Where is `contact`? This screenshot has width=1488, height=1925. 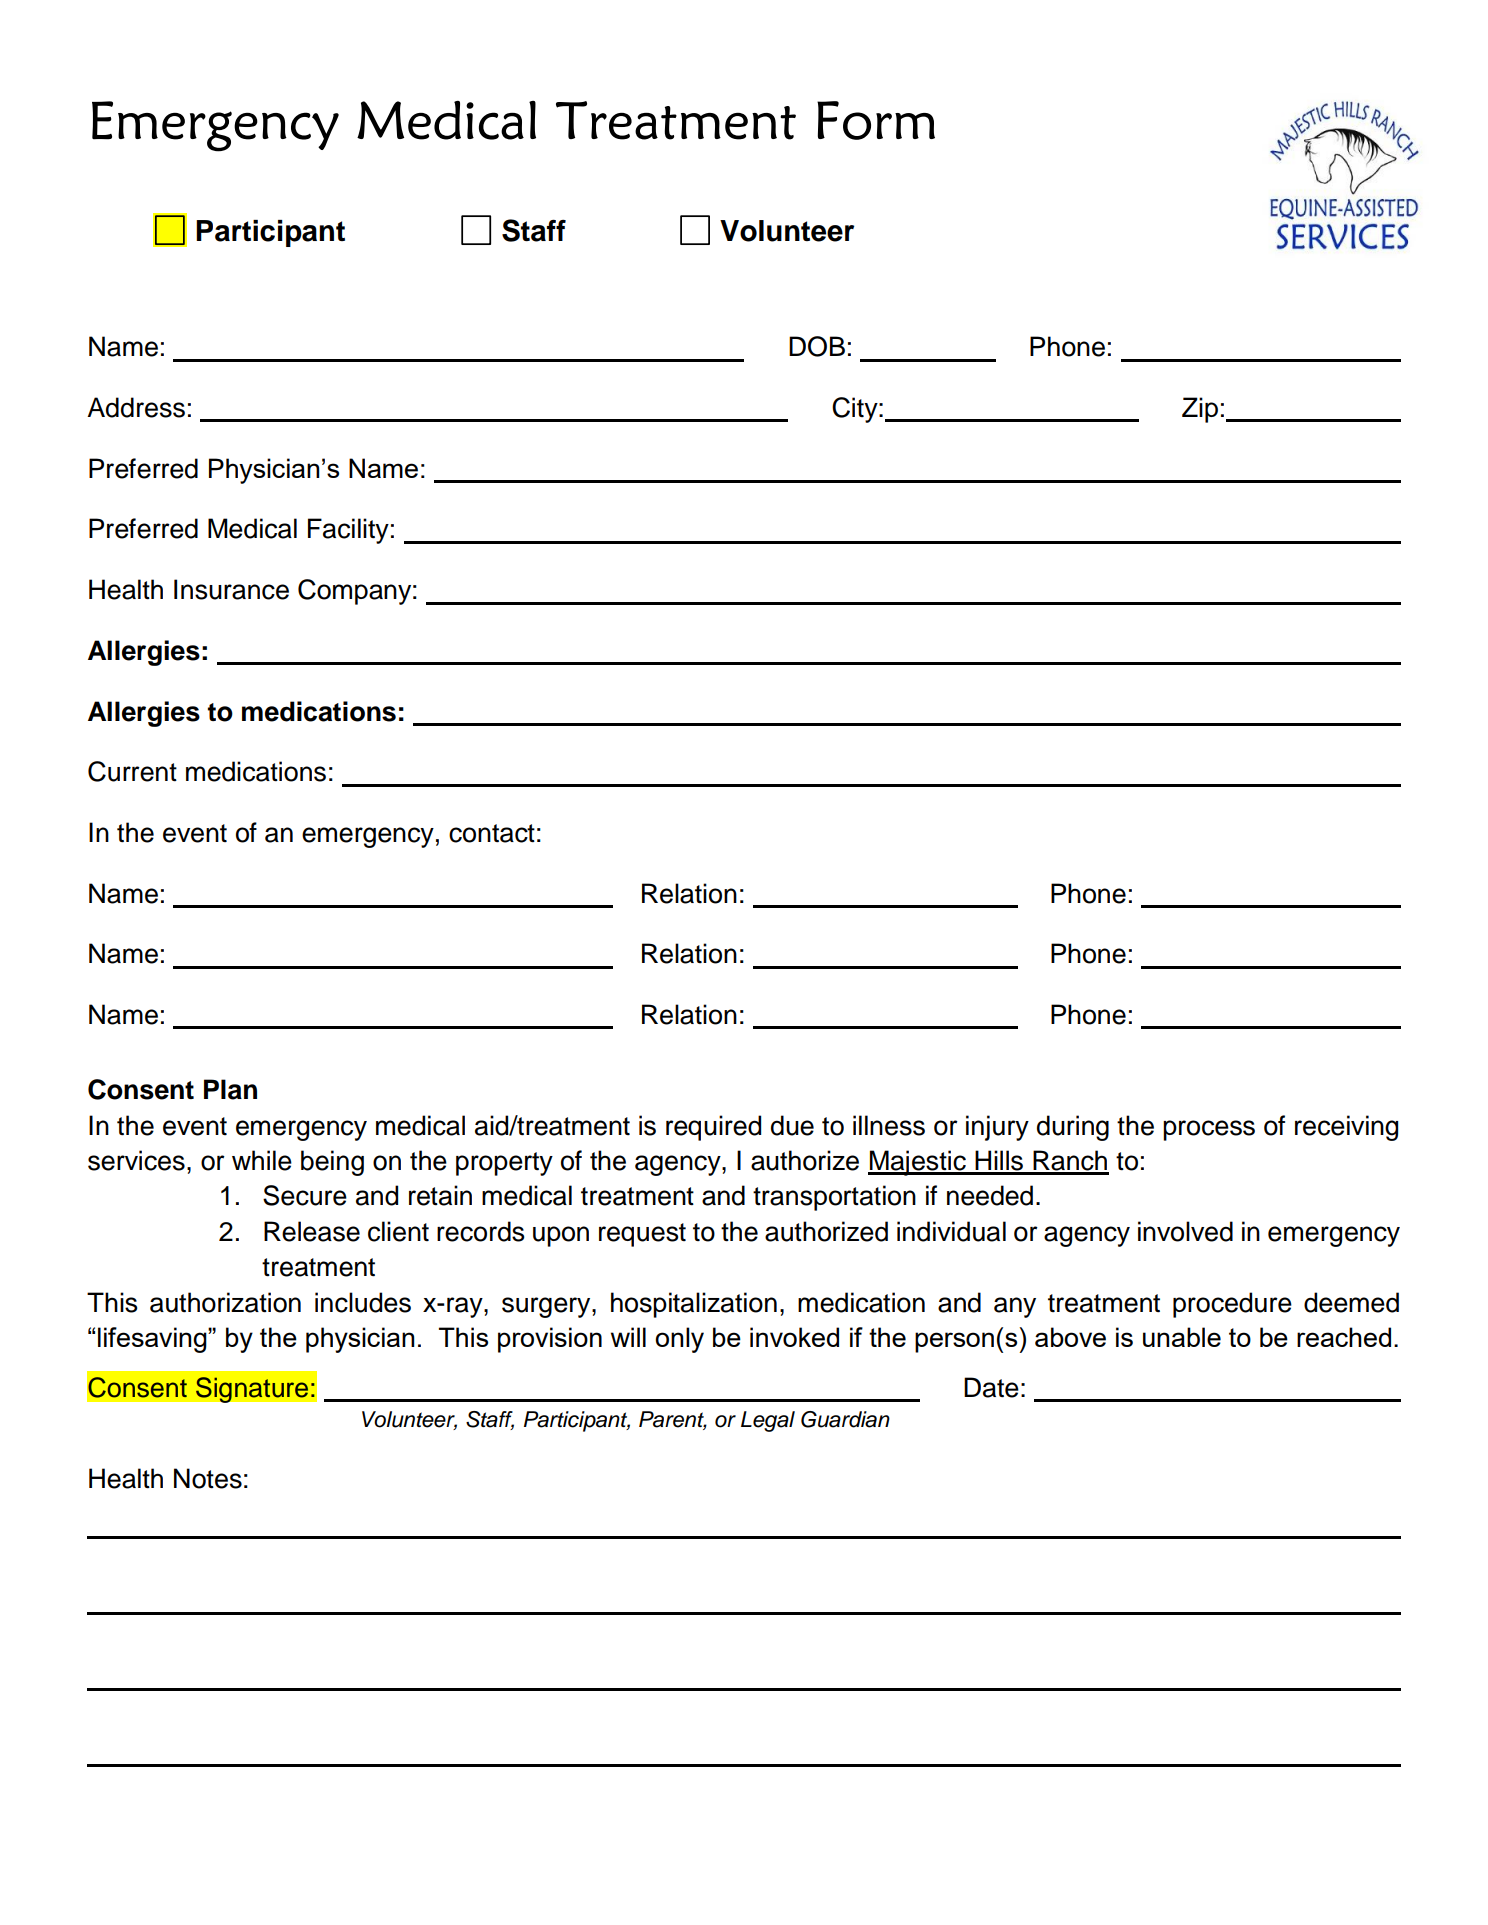 contact is located at coordinates (492, 833).
